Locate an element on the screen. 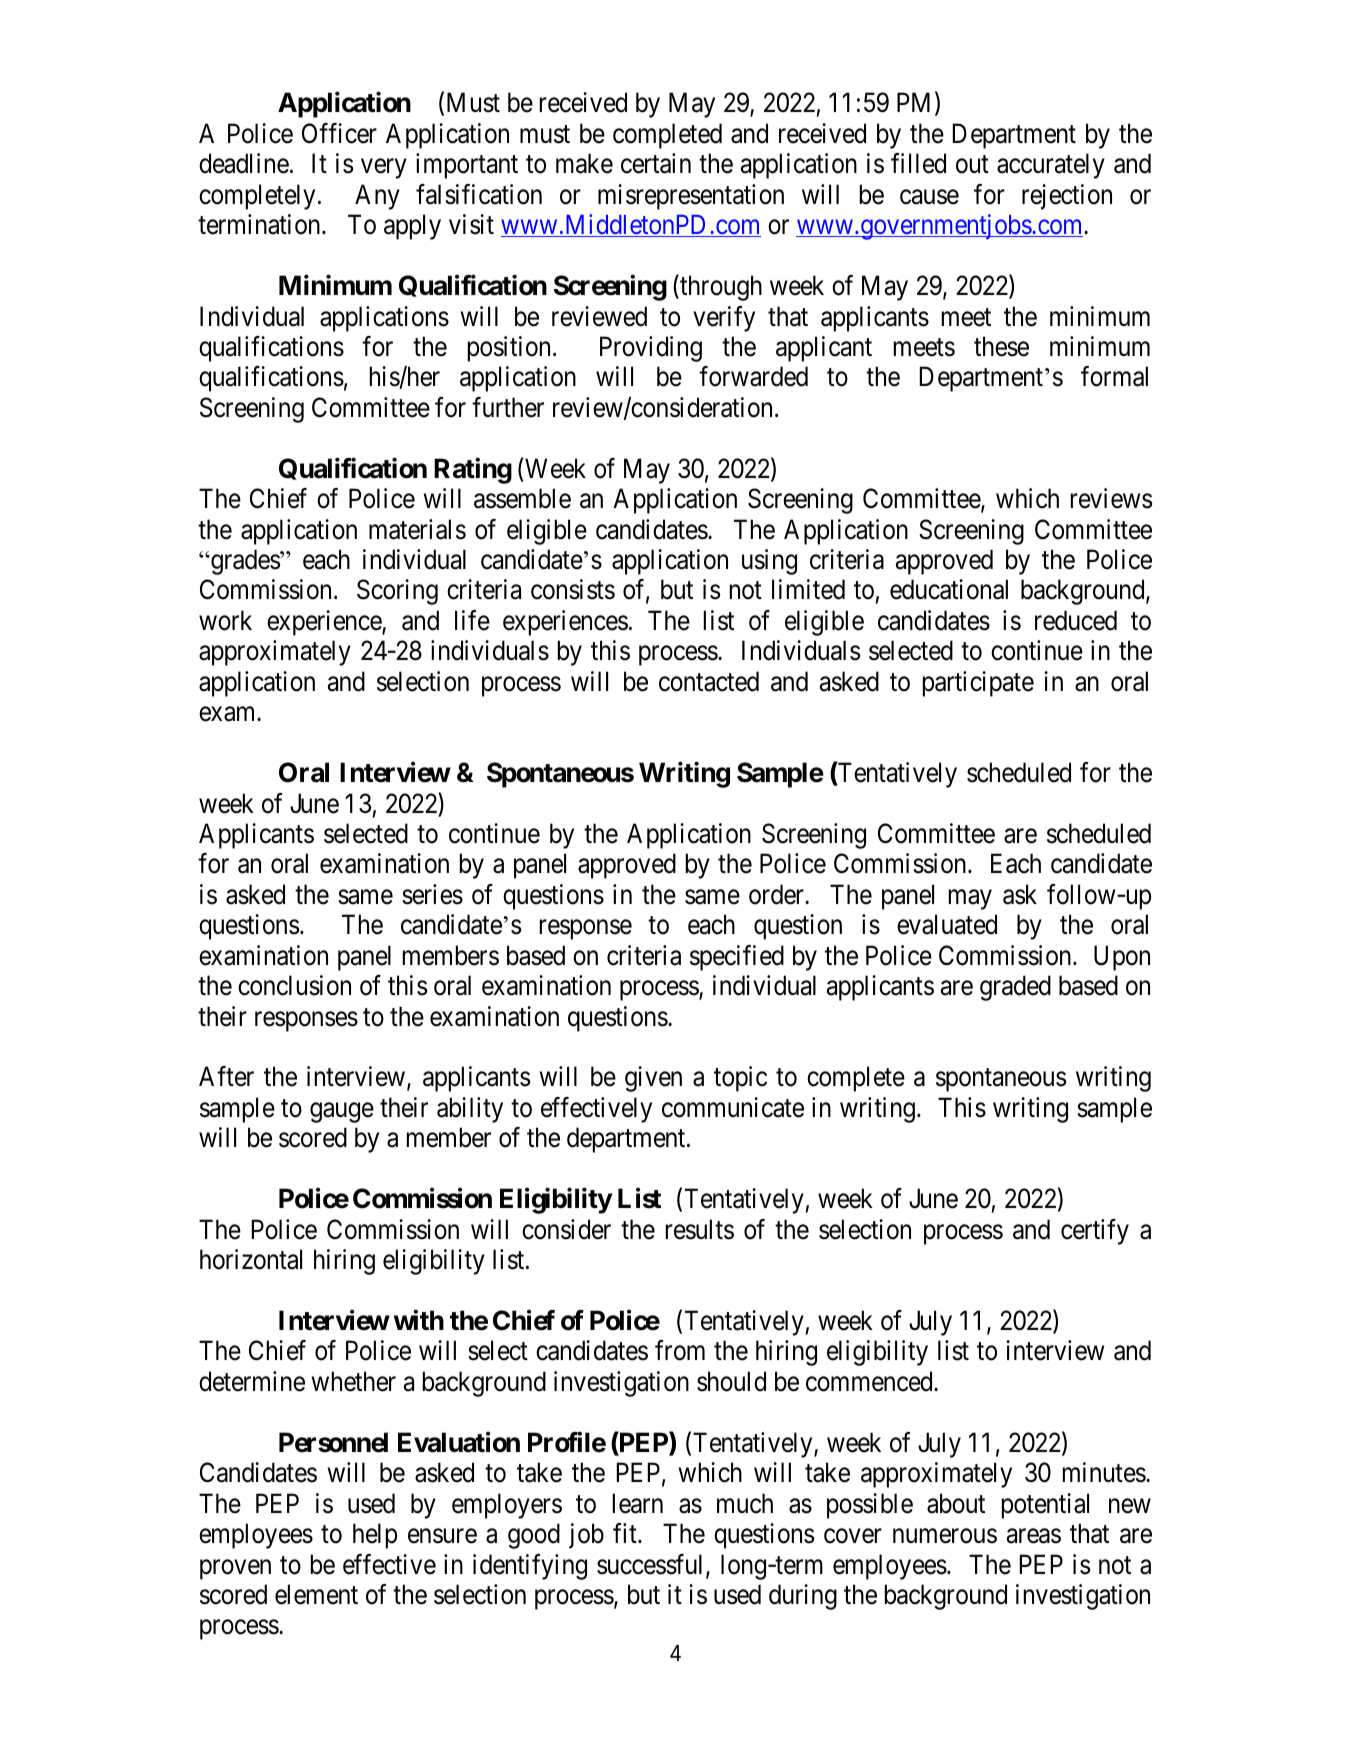  reduced is located at coordinates (1076, 620).
